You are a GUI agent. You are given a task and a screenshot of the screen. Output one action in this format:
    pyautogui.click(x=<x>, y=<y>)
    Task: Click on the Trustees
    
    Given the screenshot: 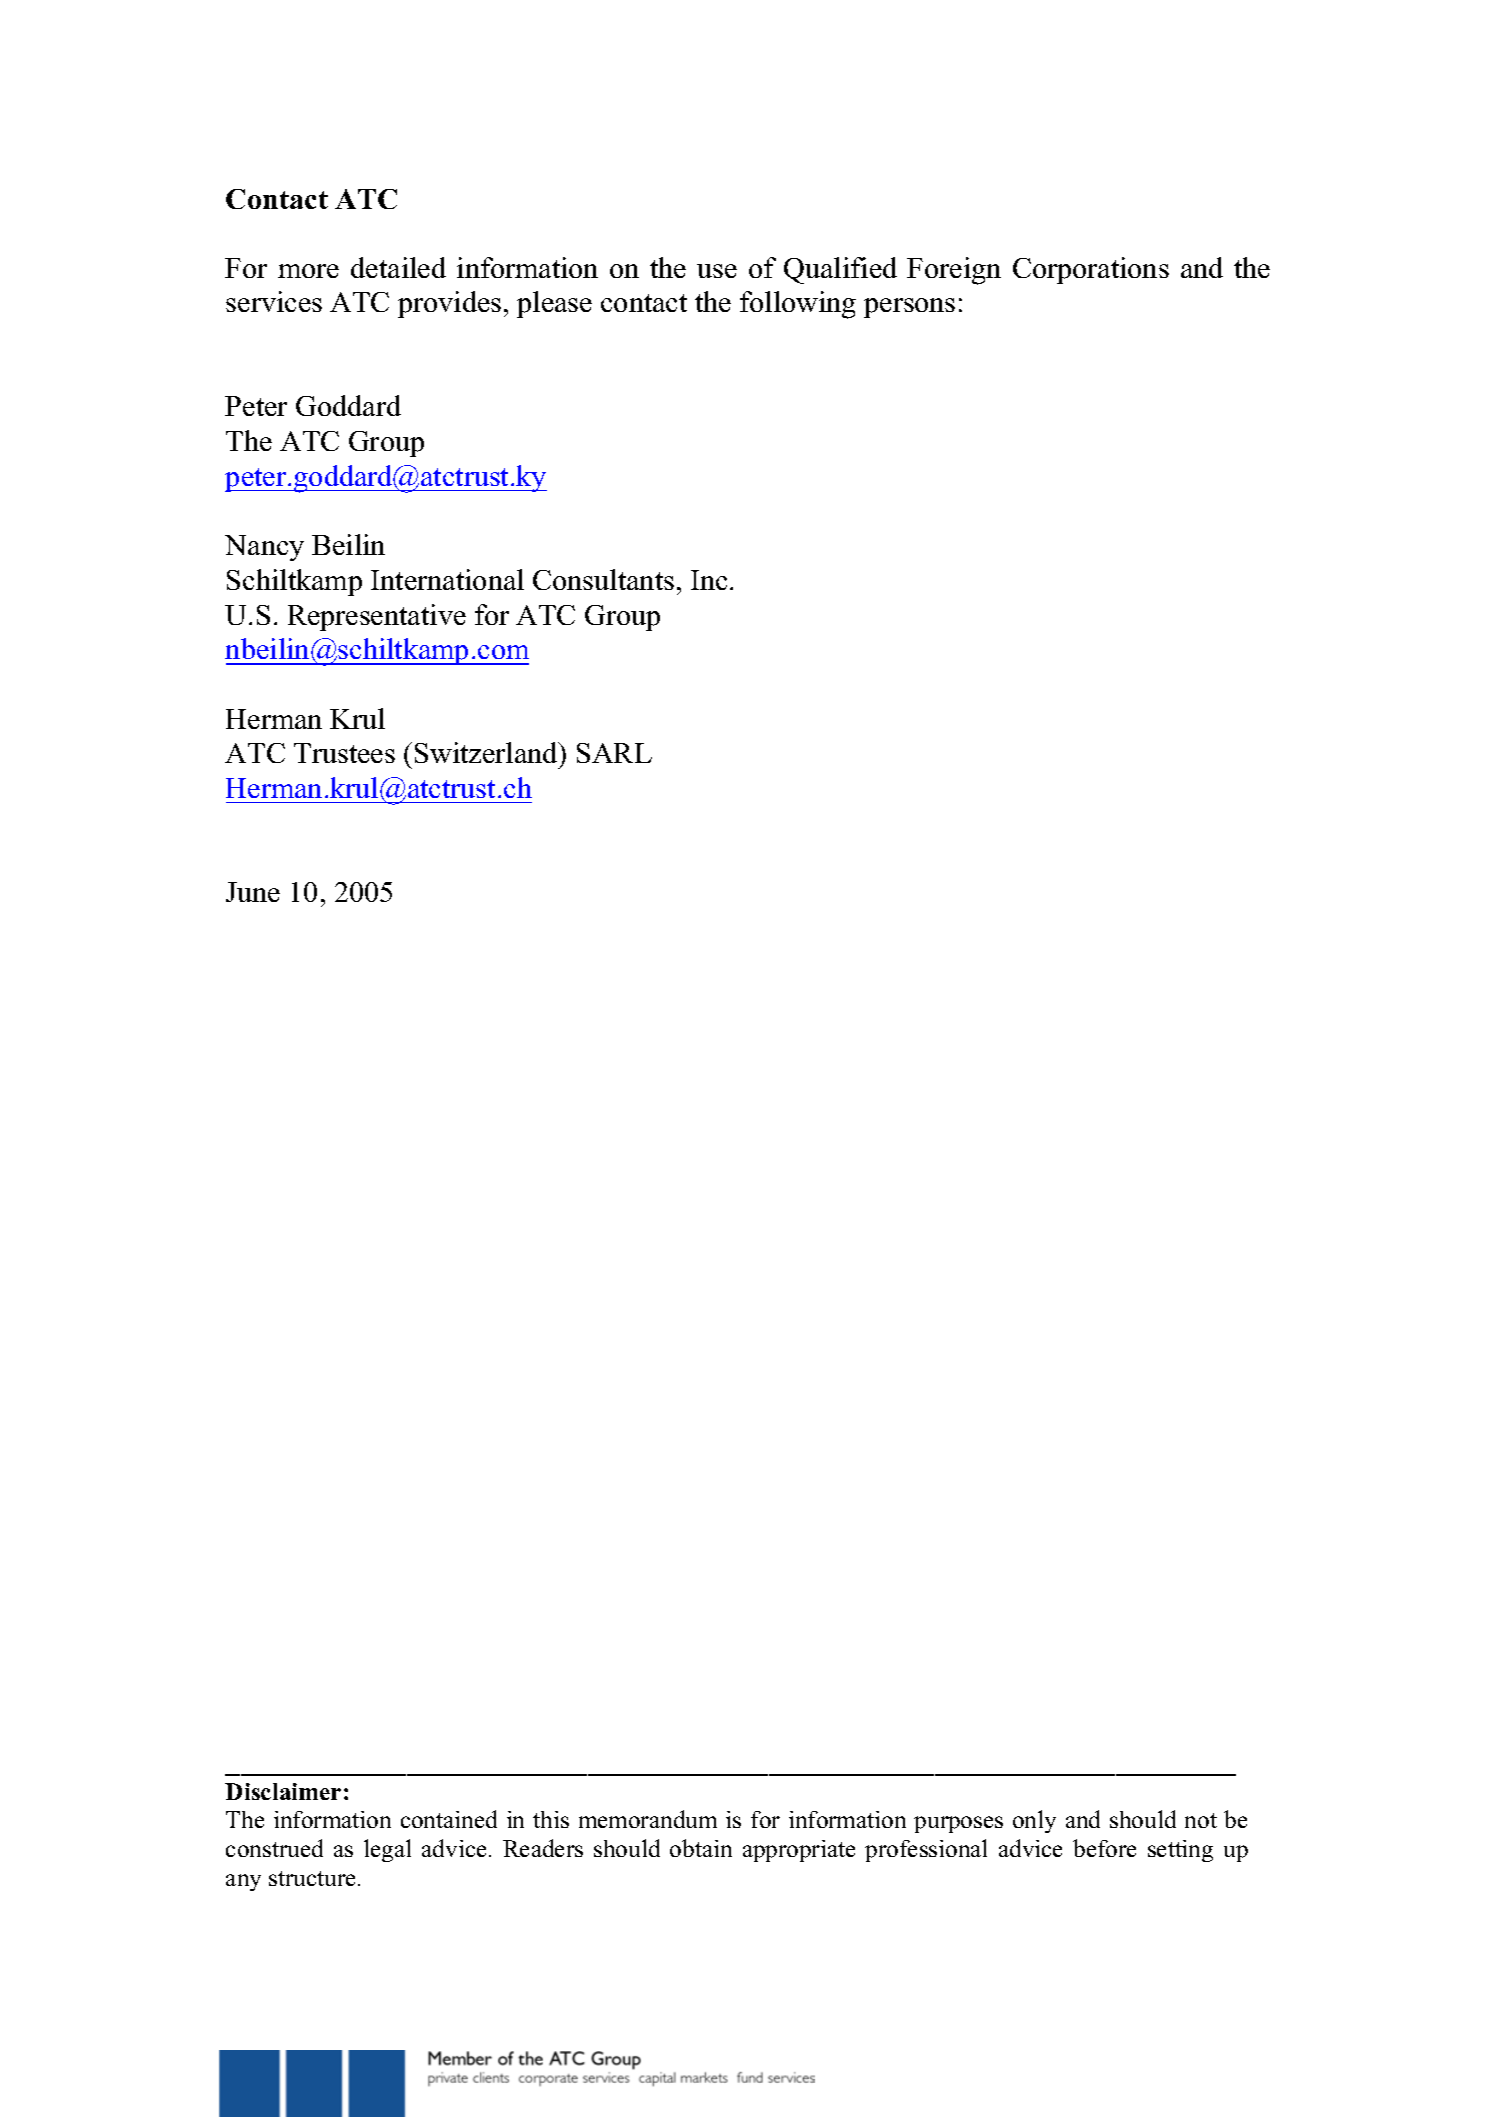 What is the action you would take?
    pyautogui.click(x=344, y=753)
